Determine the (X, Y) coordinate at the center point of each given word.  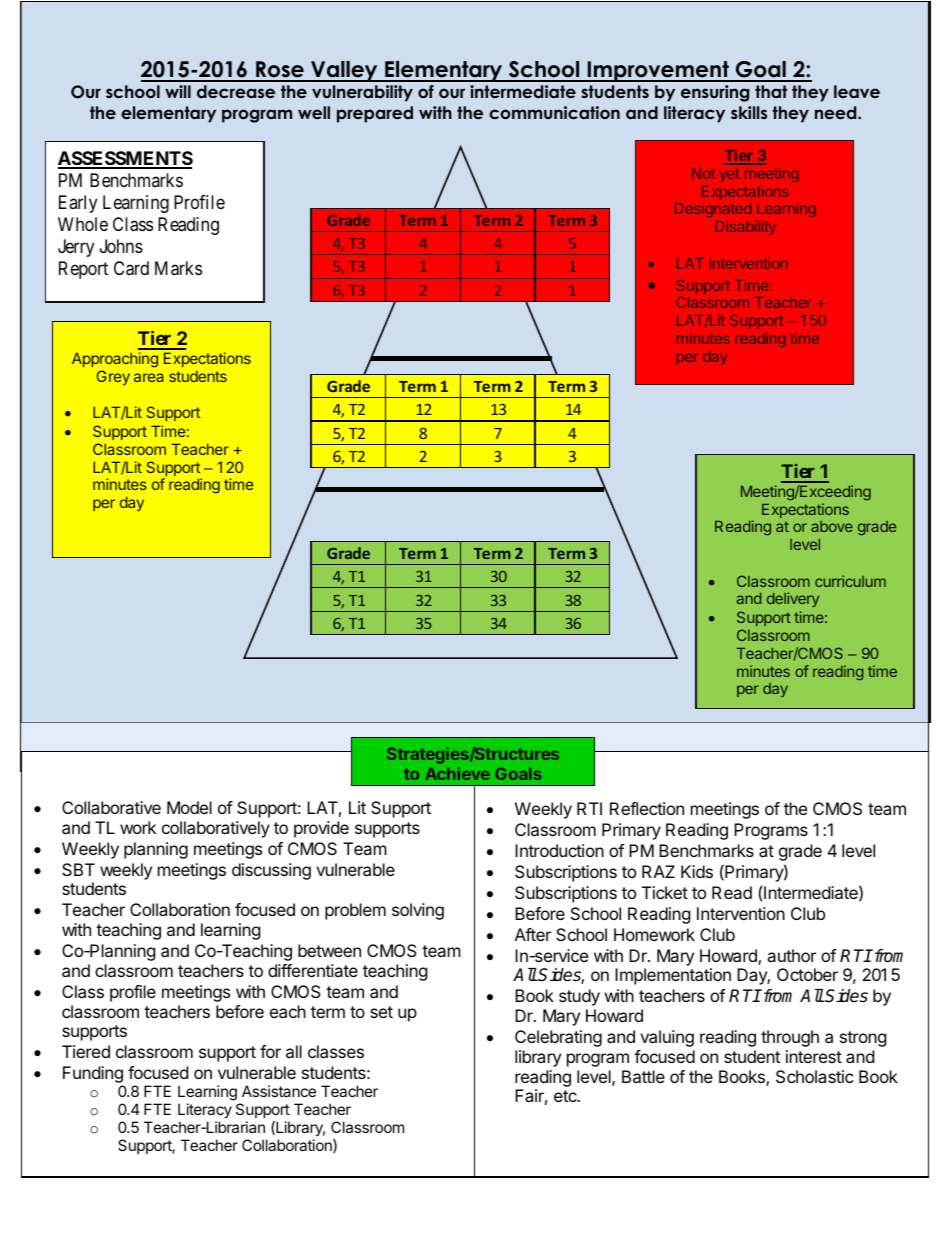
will (178, 91)
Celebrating (558, 1038)
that (771, 91)
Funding (93, 1076)
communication (554, 112)
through (790, 1038)
